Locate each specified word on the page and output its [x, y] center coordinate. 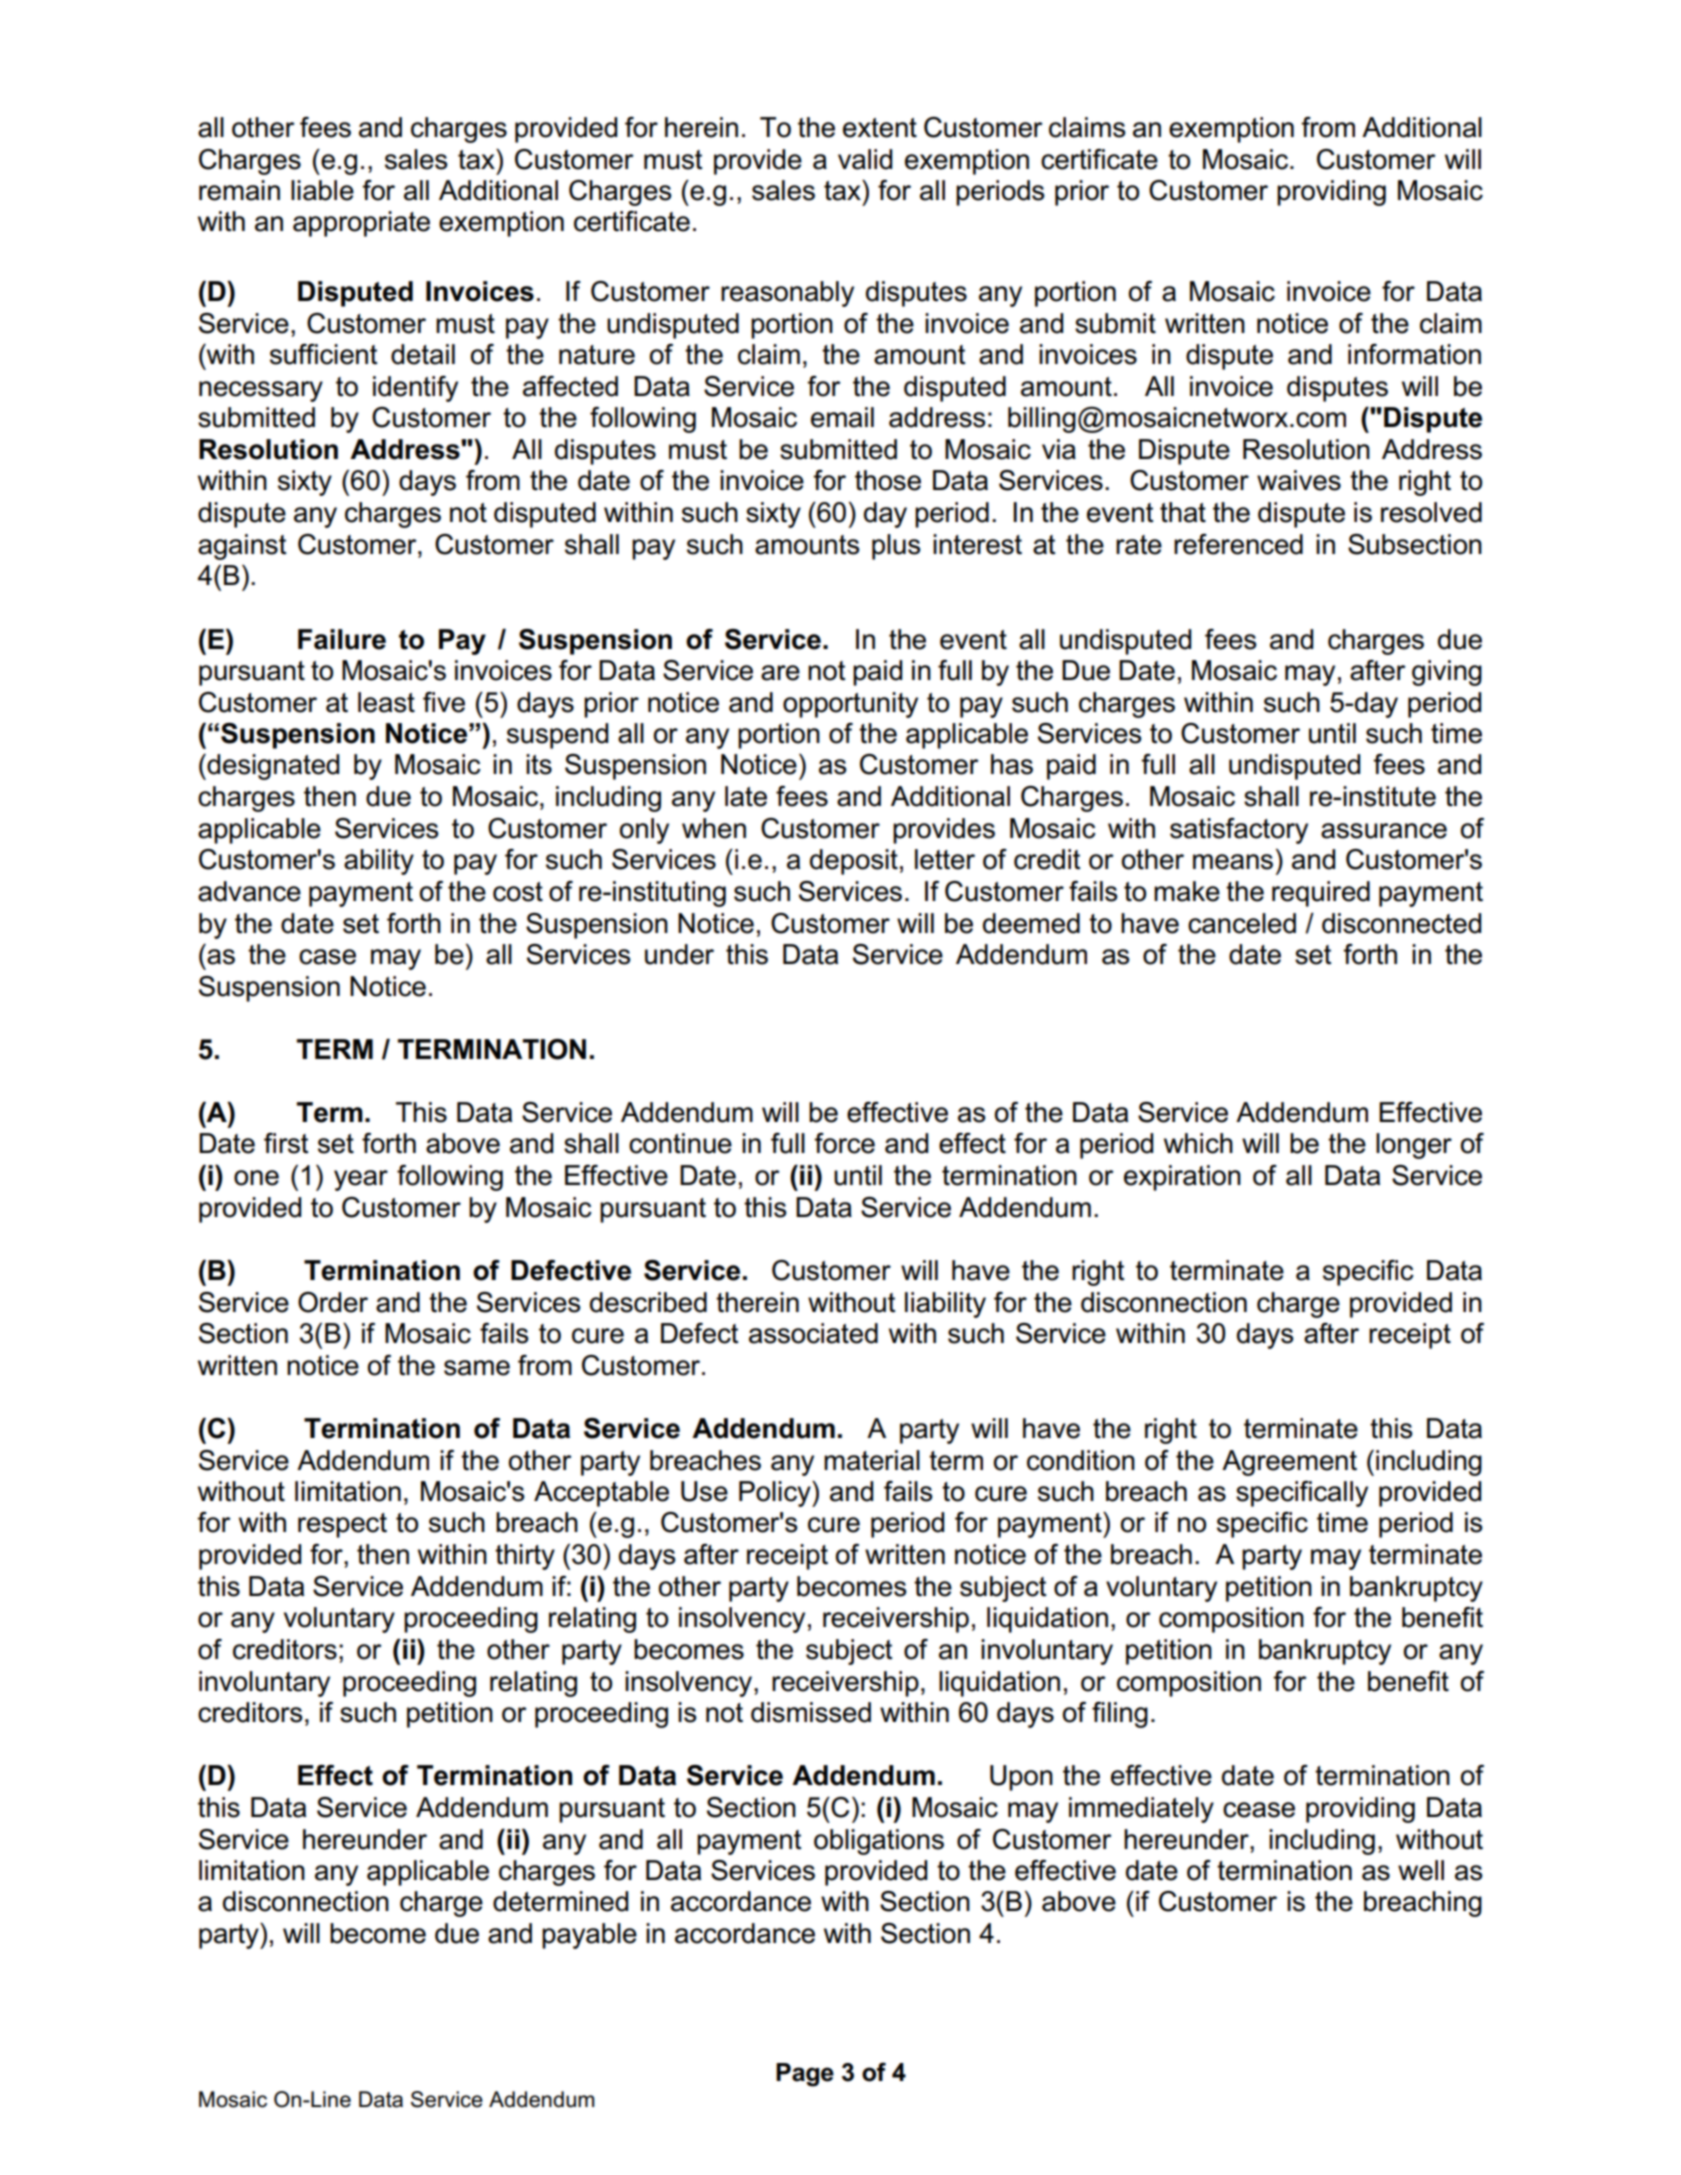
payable [589, 1936]
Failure [342, 639]
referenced [1238, 544]
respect [342, 1525]
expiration [1182, 1178]
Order [333, 1302]
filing [1120, 1715]
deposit [854, 862]
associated [813, 1333]
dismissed [811, 1712]
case [327, 957]
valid [865, 159]
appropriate [361, 224]
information [1414, 354]
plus [896, 547]
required [1321, 894]
